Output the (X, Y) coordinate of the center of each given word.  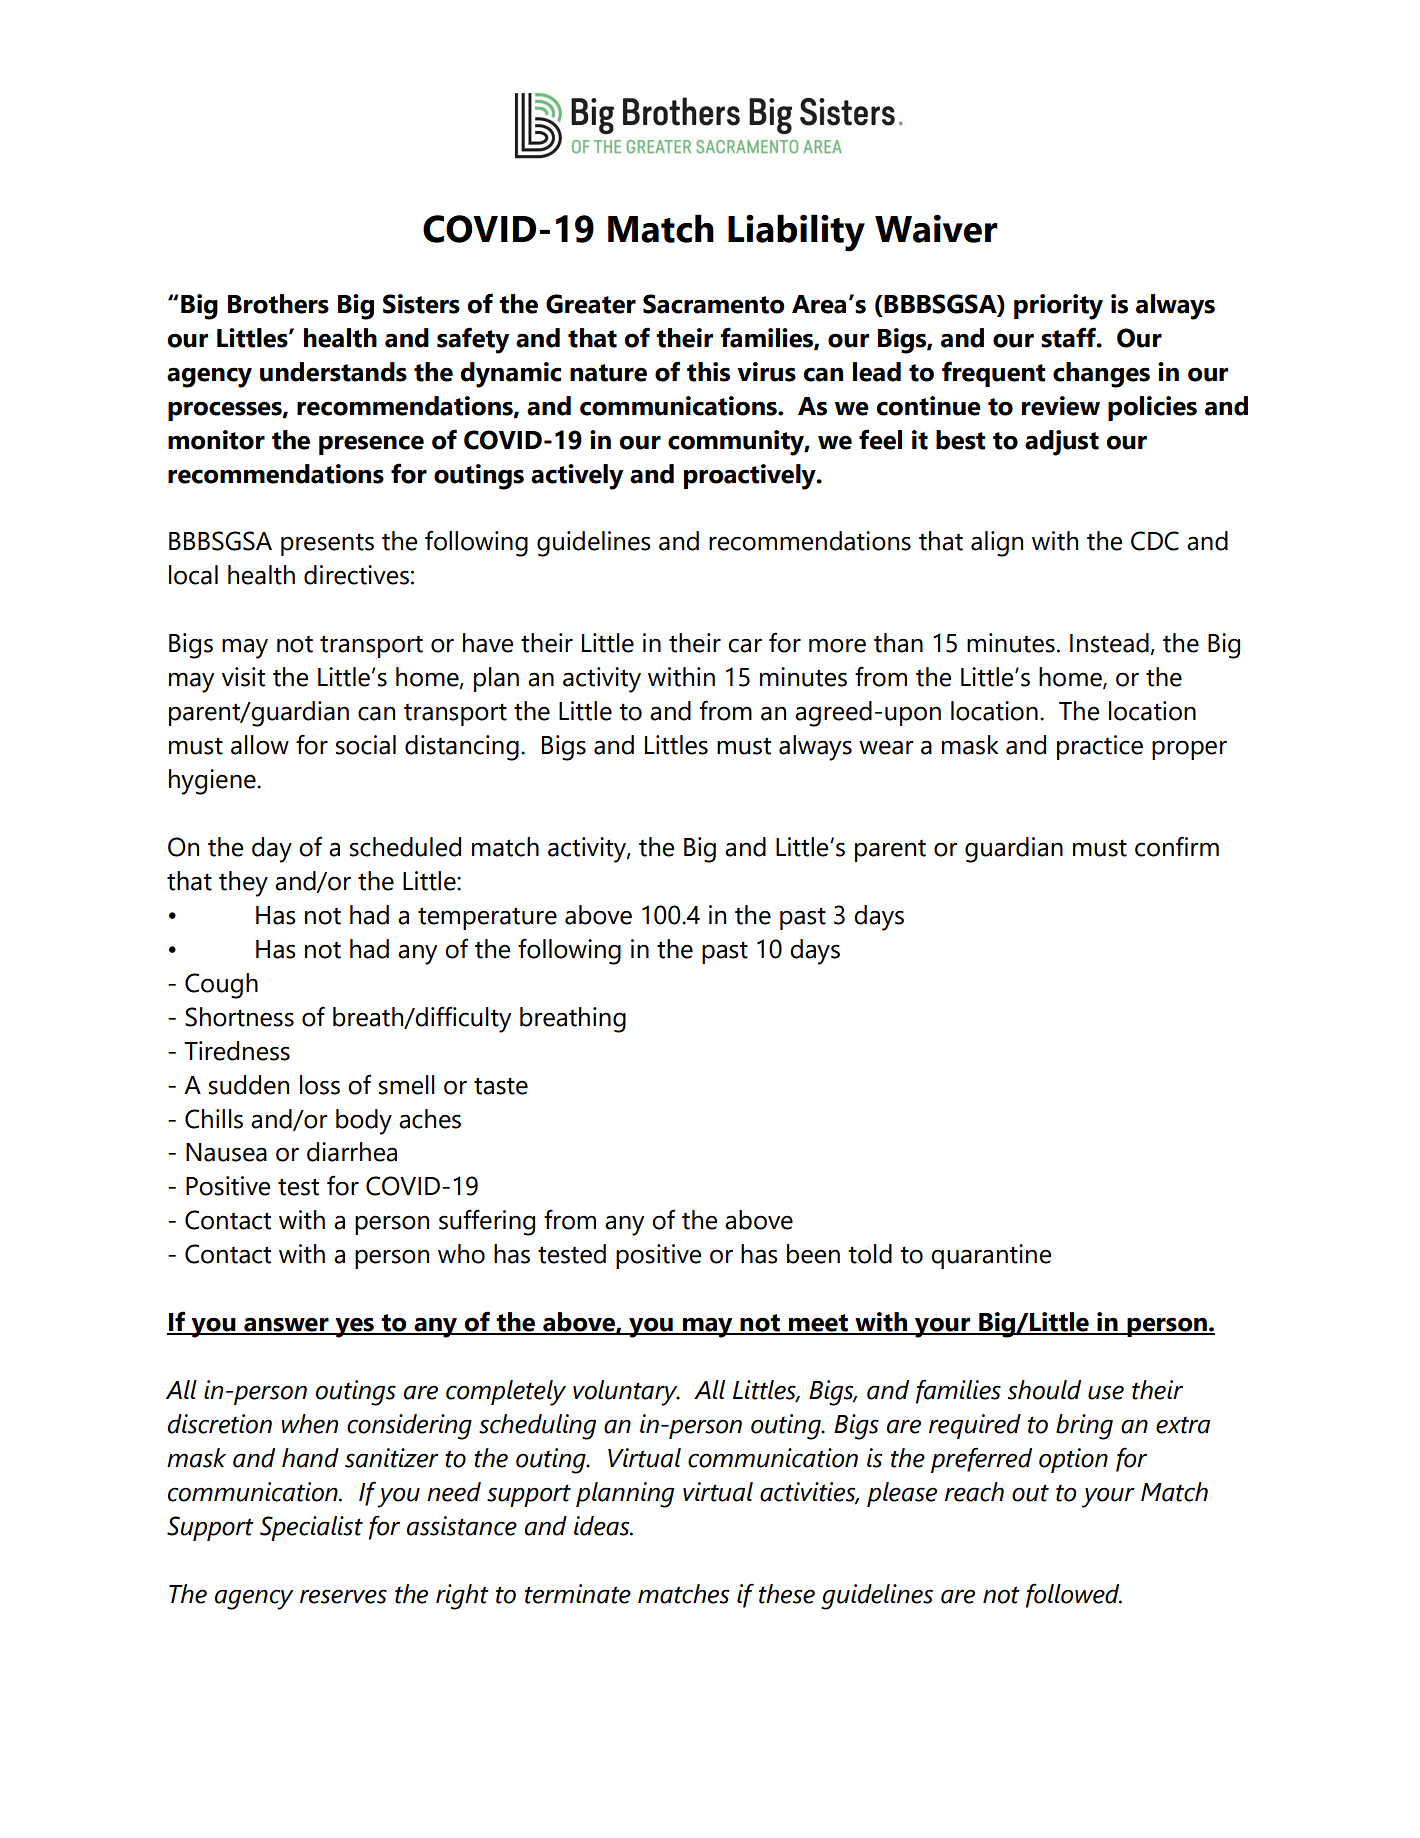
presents (327, 544)
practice (1100, 747)
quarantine (991, 1256)
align (997, 544)
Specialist (311, 1528)
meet (818, 1324)
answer (286, 1325)
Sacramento (714, 304)
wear (886, 747)
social (366, 745)
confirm (1177, 846)
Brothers (278, 304)
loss (320, 1085)
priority (1058, 307)
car (745, 645)
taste (501, 1086)
